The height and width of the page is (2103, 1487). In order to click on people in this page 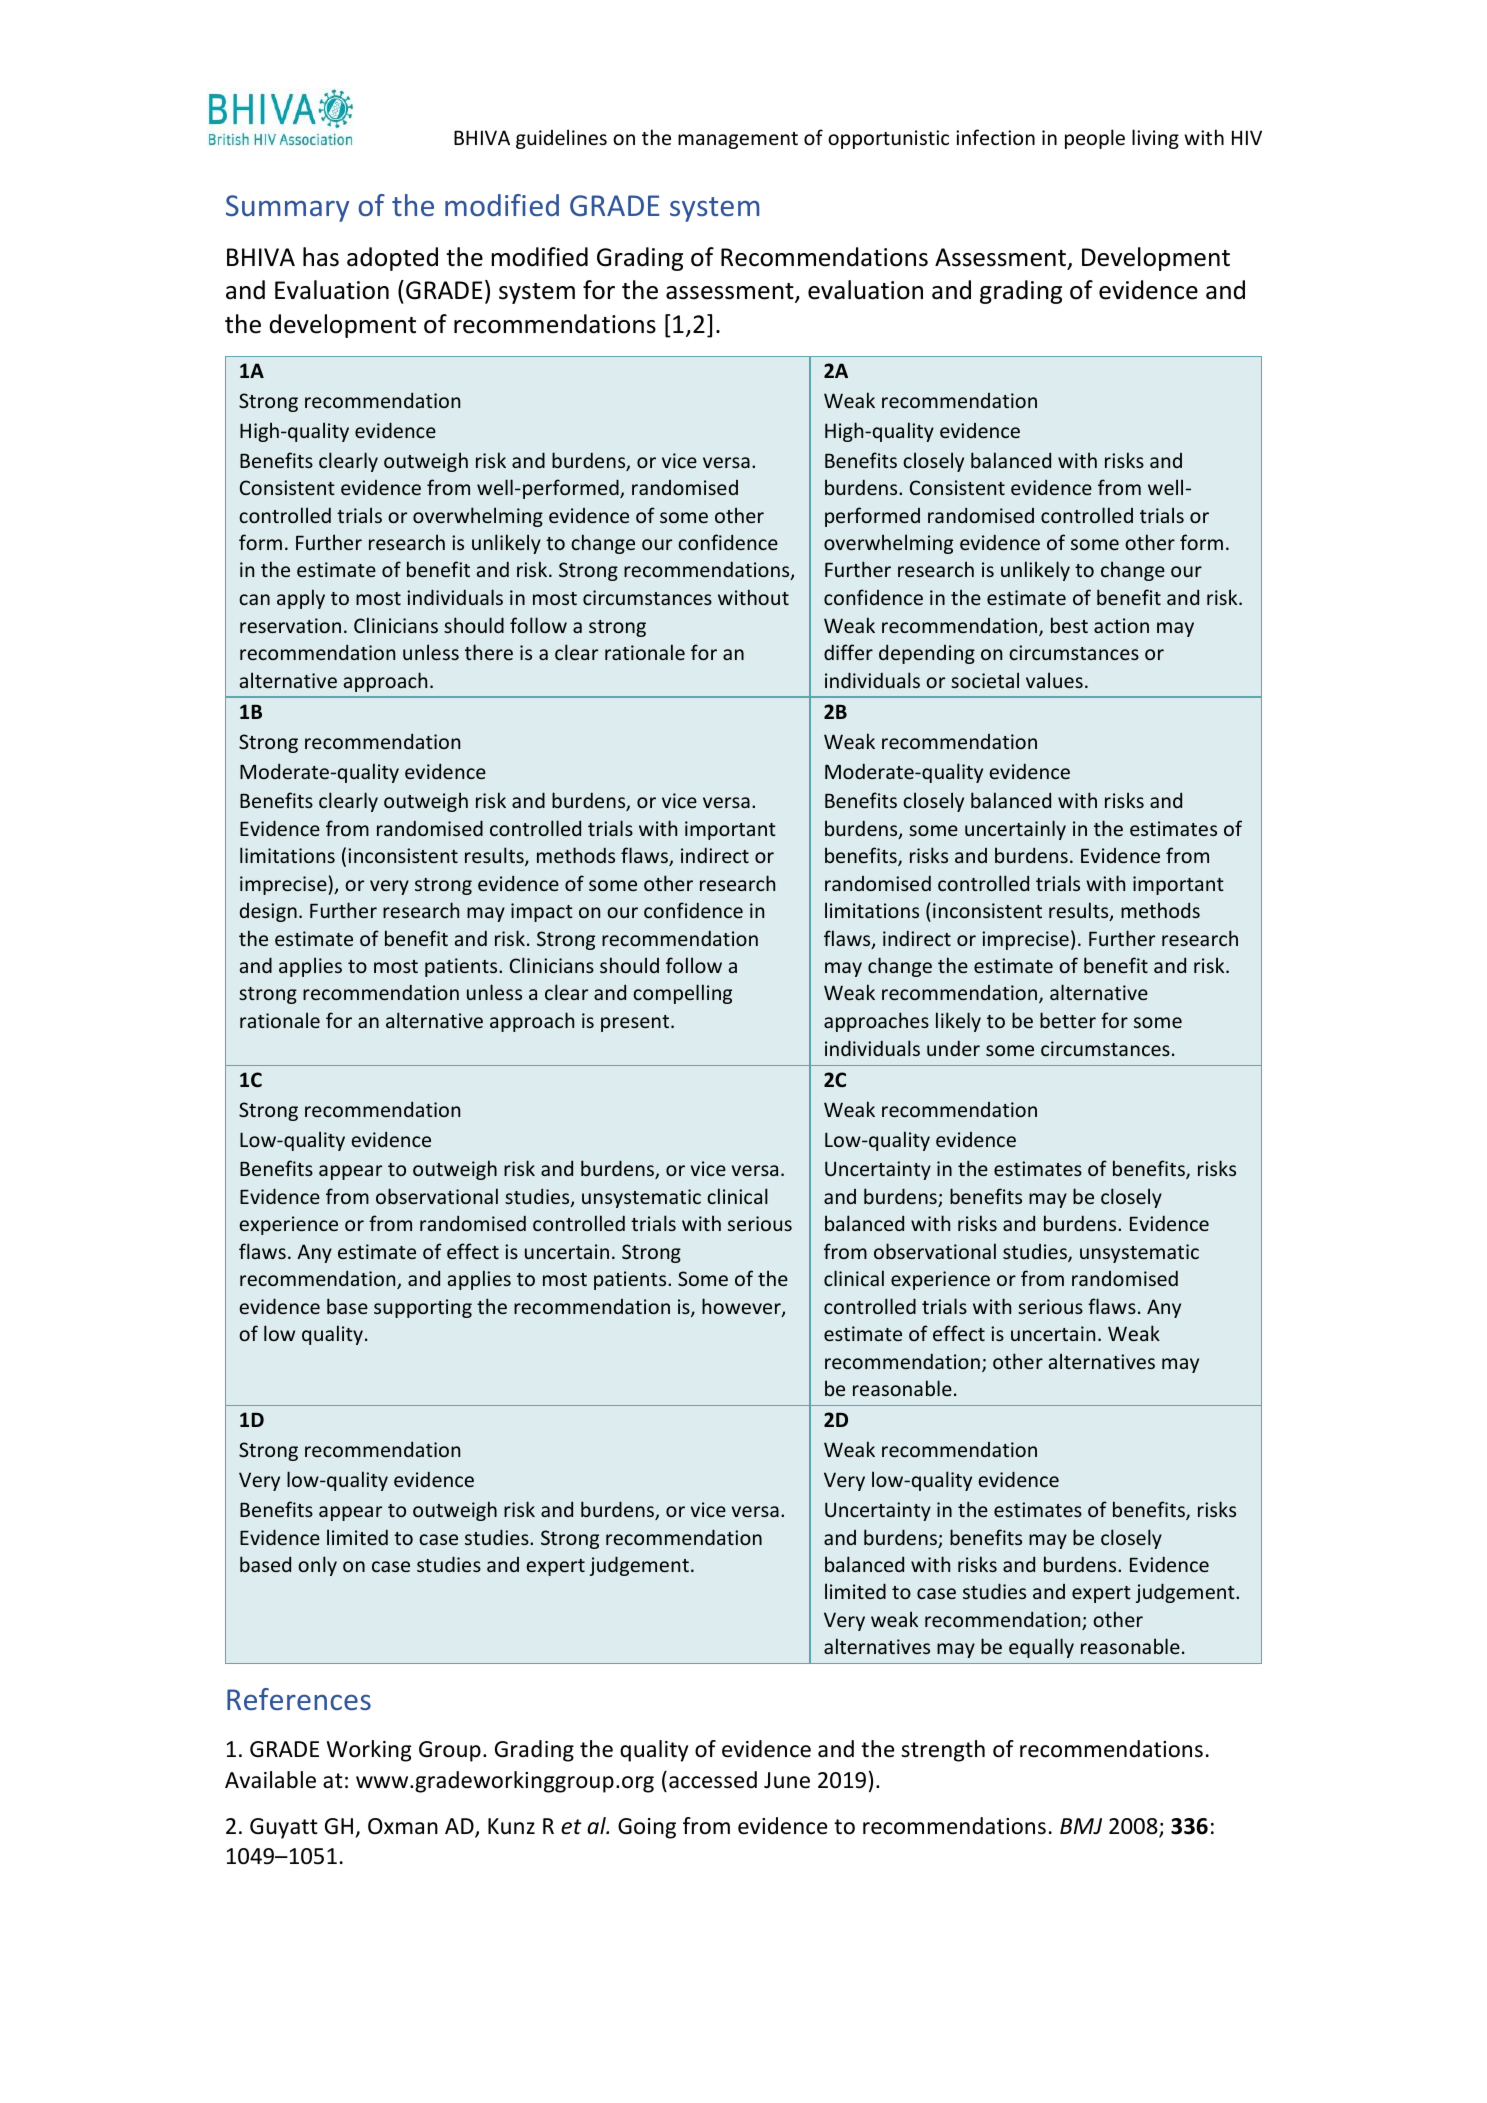, I will do `click(1095, 139)`.
